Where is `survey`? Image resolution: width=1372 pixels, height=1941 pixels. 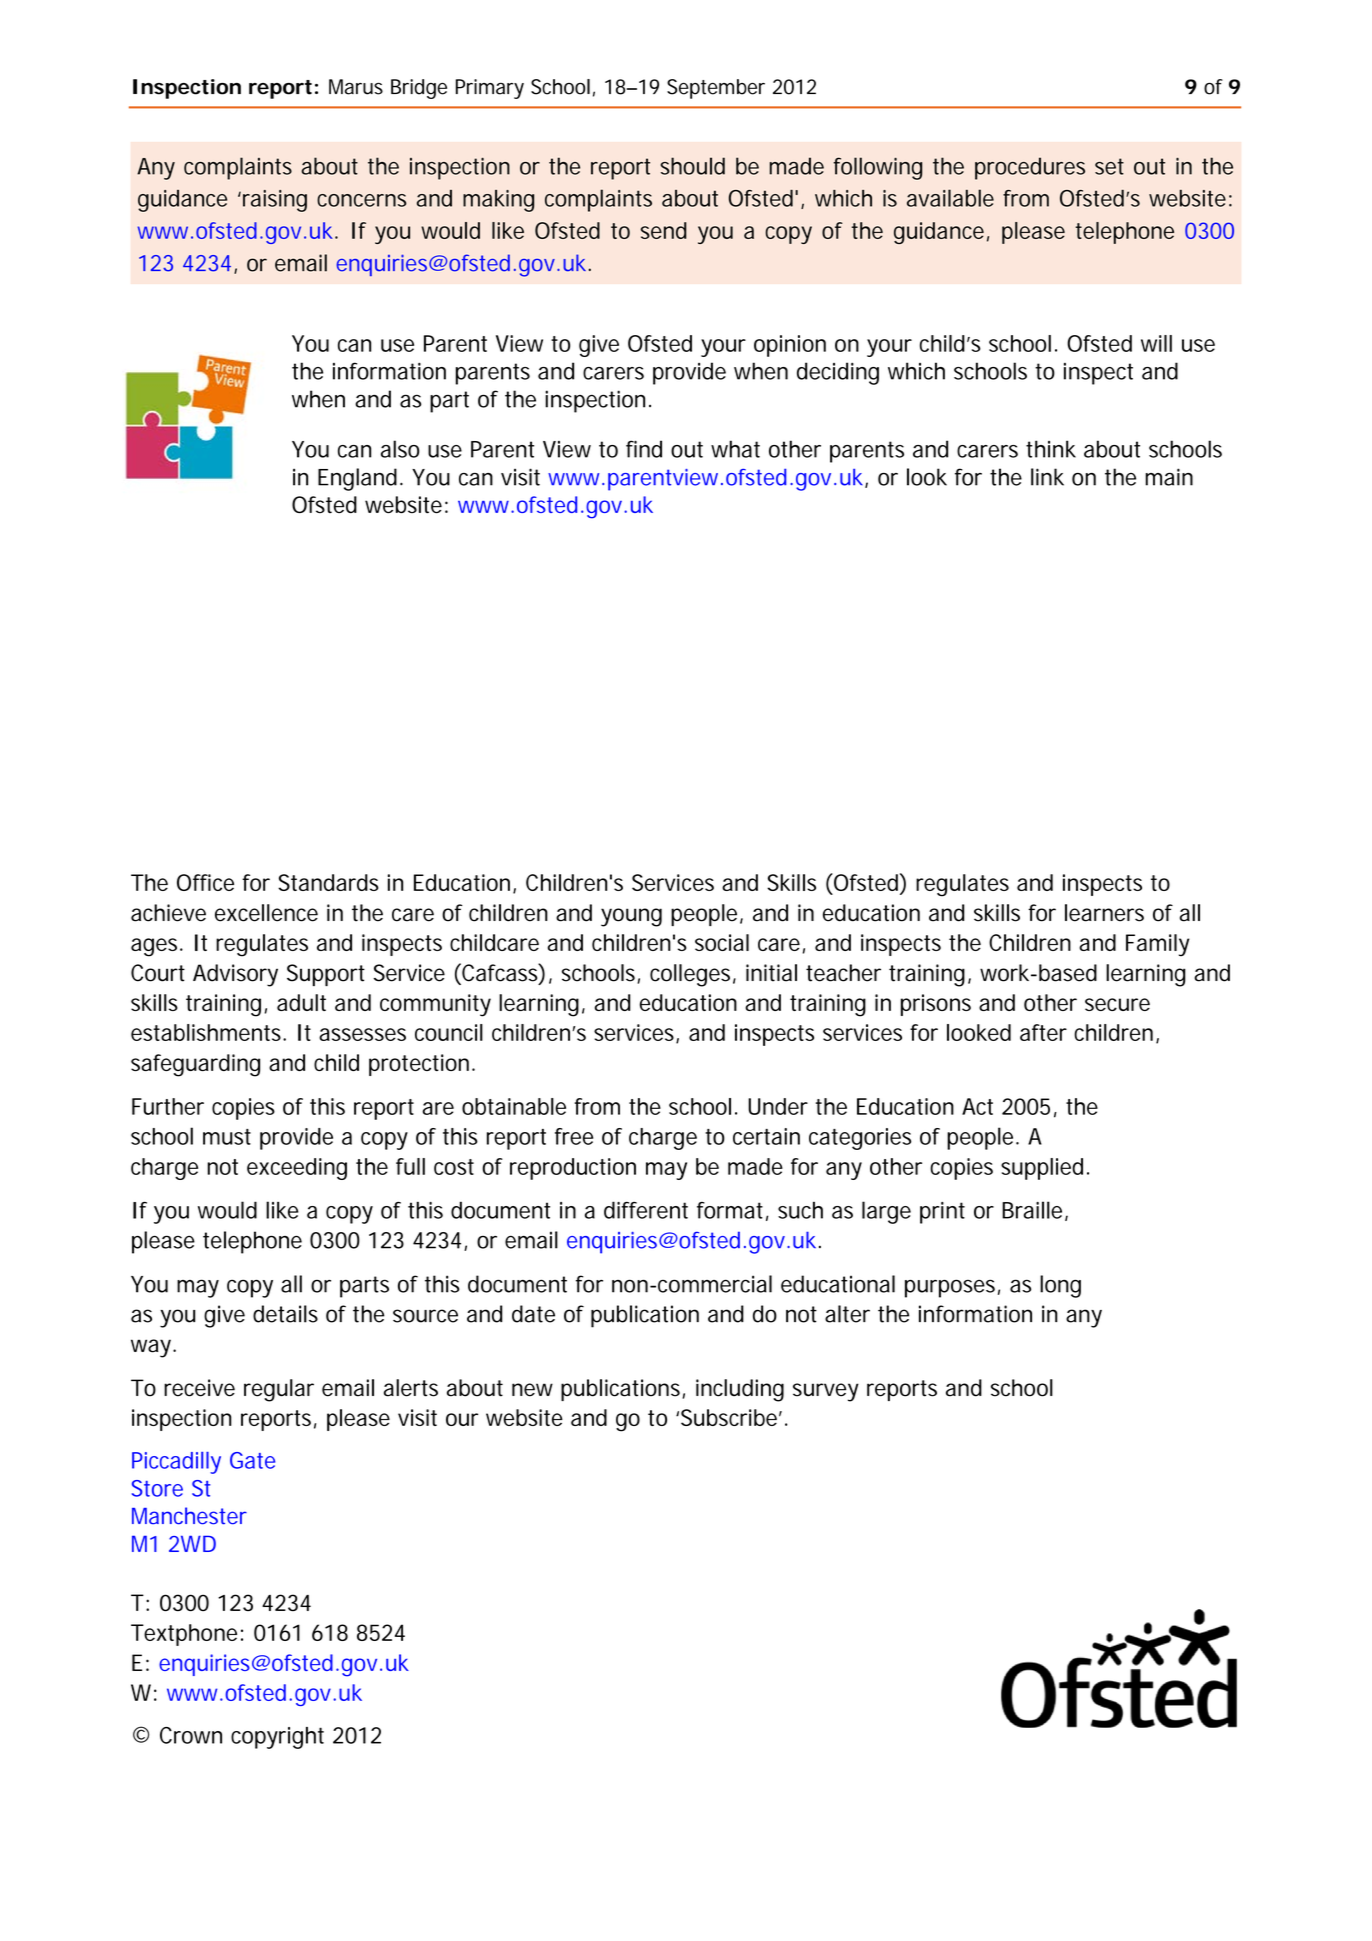 survey is located at coordinates (826, 1392).
